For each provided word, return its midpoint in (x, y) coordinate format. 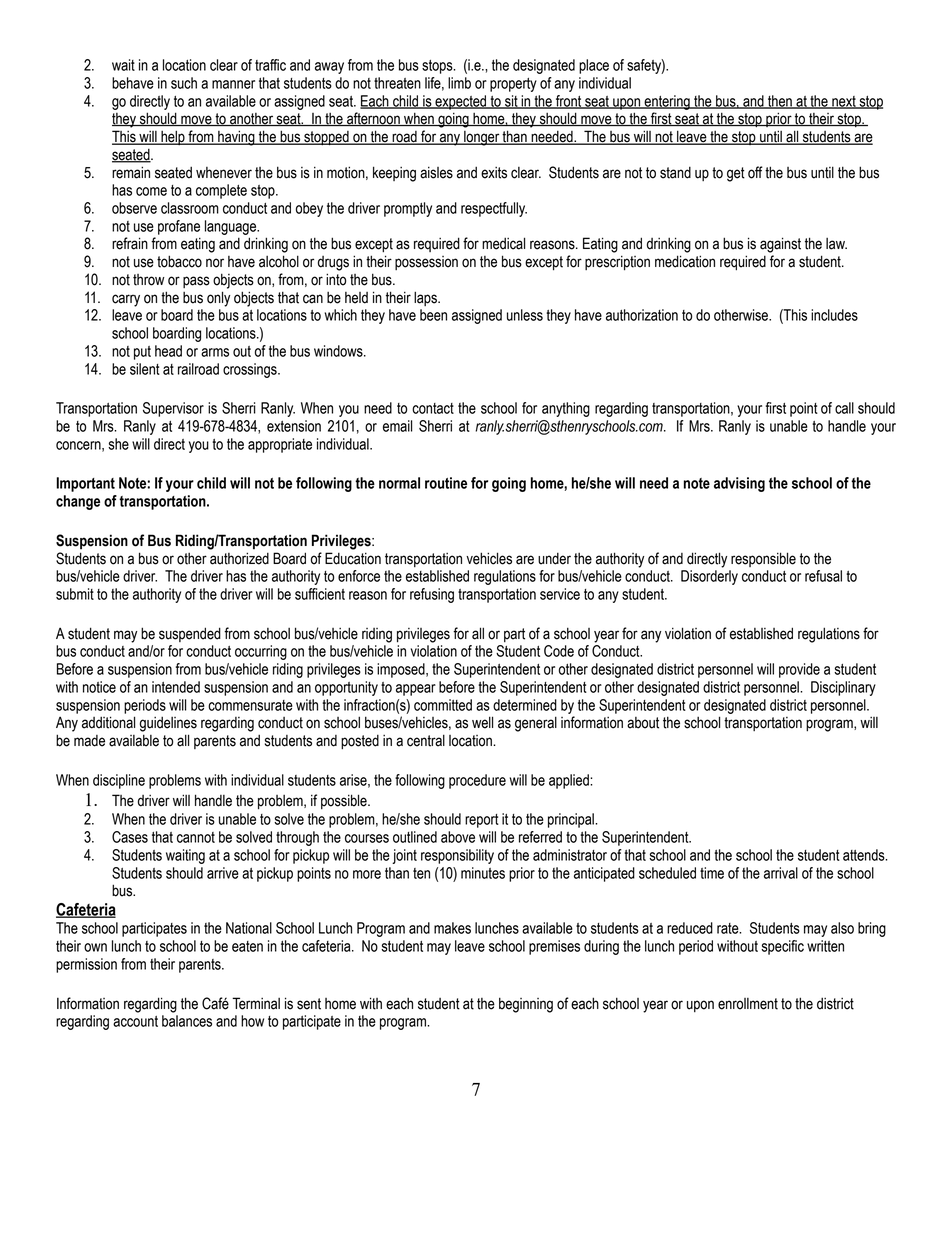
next (844, 102)
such (184, 83)
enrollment (748, 1004)
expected (461, 102)
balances (187, 1021)
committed (443, 705)
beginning (526, 1005)
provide (799, 670)
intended (176, 687)
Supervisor (173, 409)
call (844, 408)
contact (433, 408)
